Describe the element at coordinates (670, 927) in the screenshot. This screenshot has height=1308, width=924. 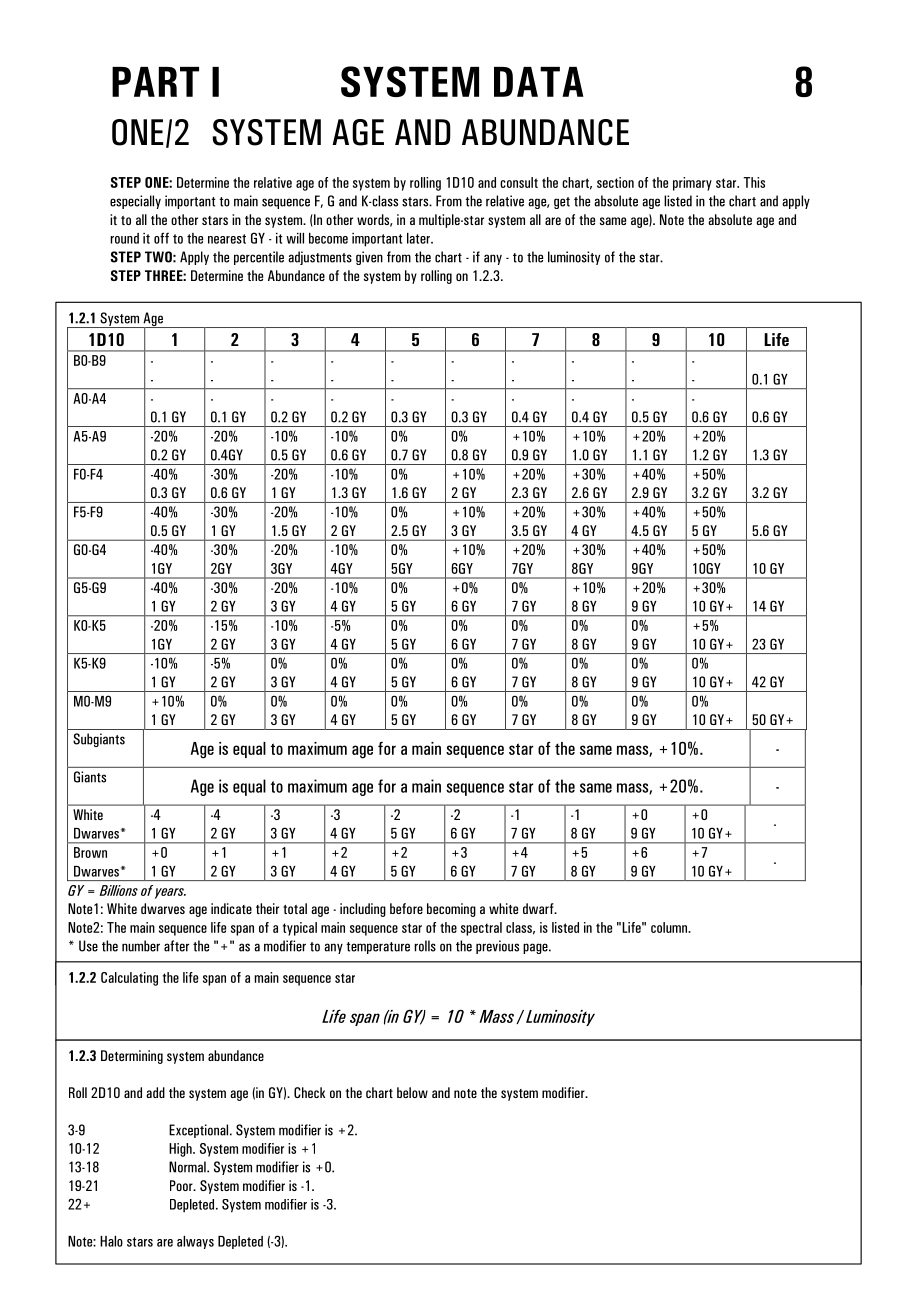
I see `column` at that location.
